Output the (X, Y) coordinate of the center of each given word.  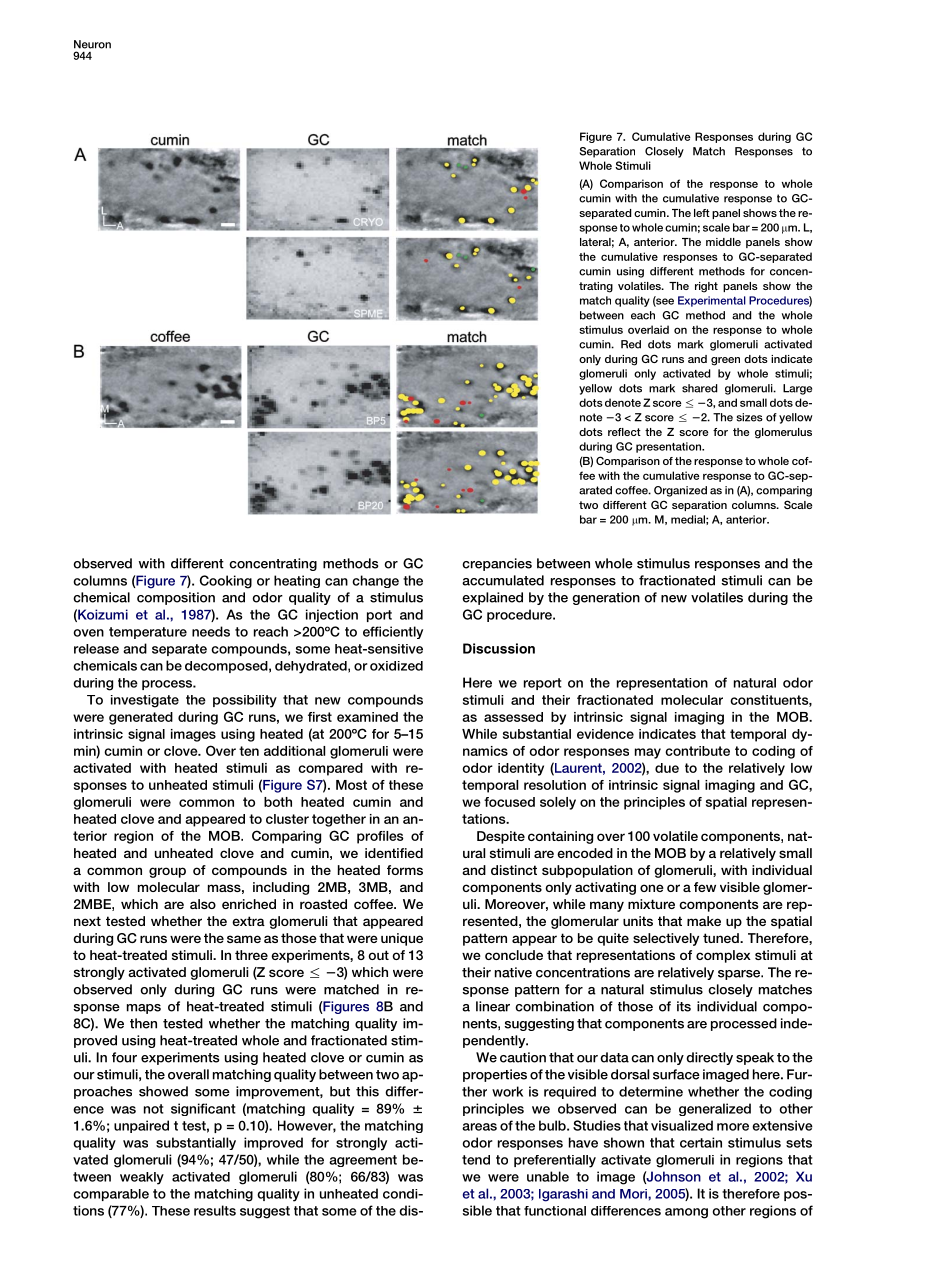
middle (723, 242)
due (667, 768)
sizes (749, 417)
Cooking (226, 582)
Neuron (92, 44)
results (215, 1210)
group (167, 872)
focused (509, 802)
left (702, 213)
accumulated (503, 580)
